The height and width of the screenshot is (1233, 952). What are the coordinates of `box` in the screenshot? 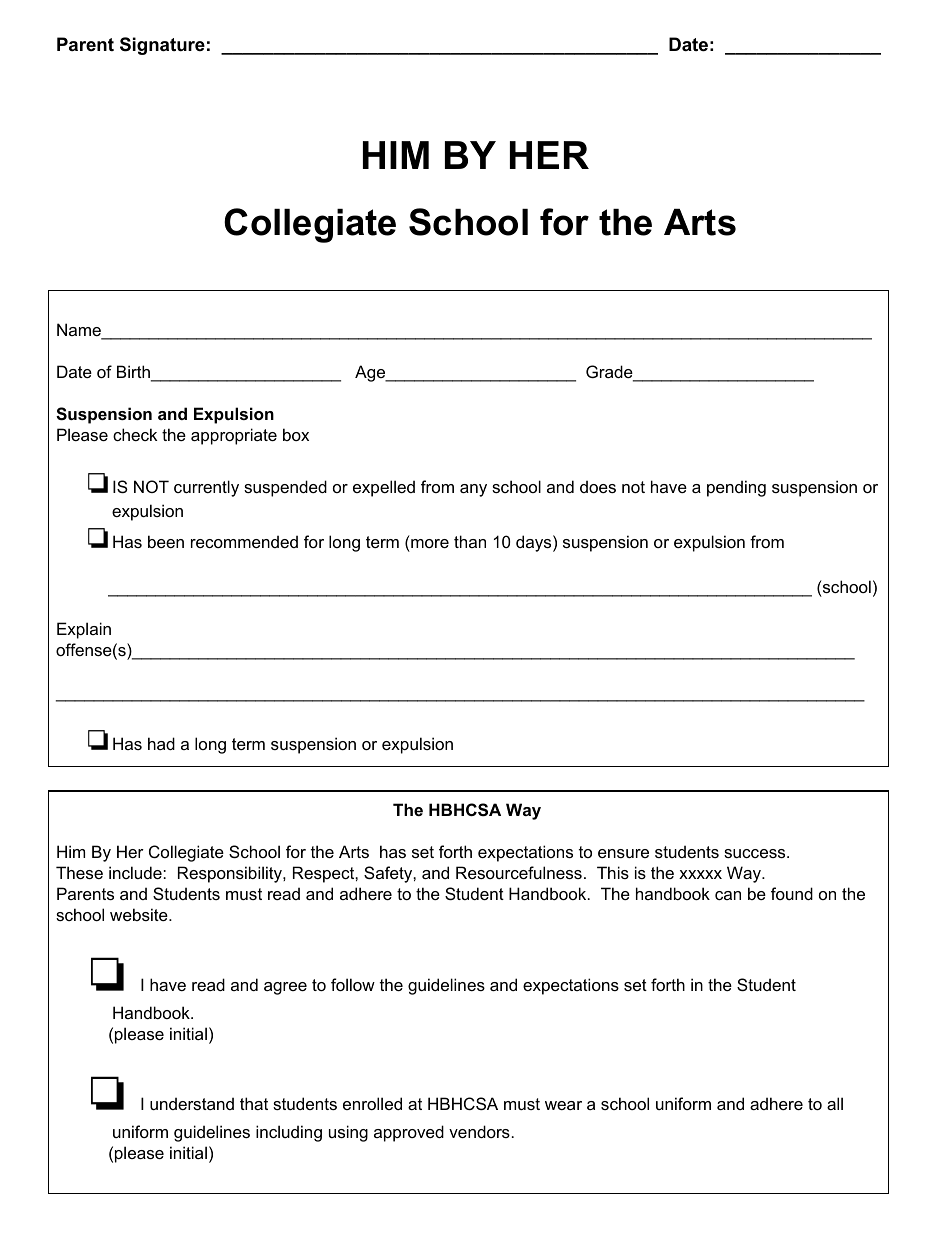 It's located at (296, 434).
